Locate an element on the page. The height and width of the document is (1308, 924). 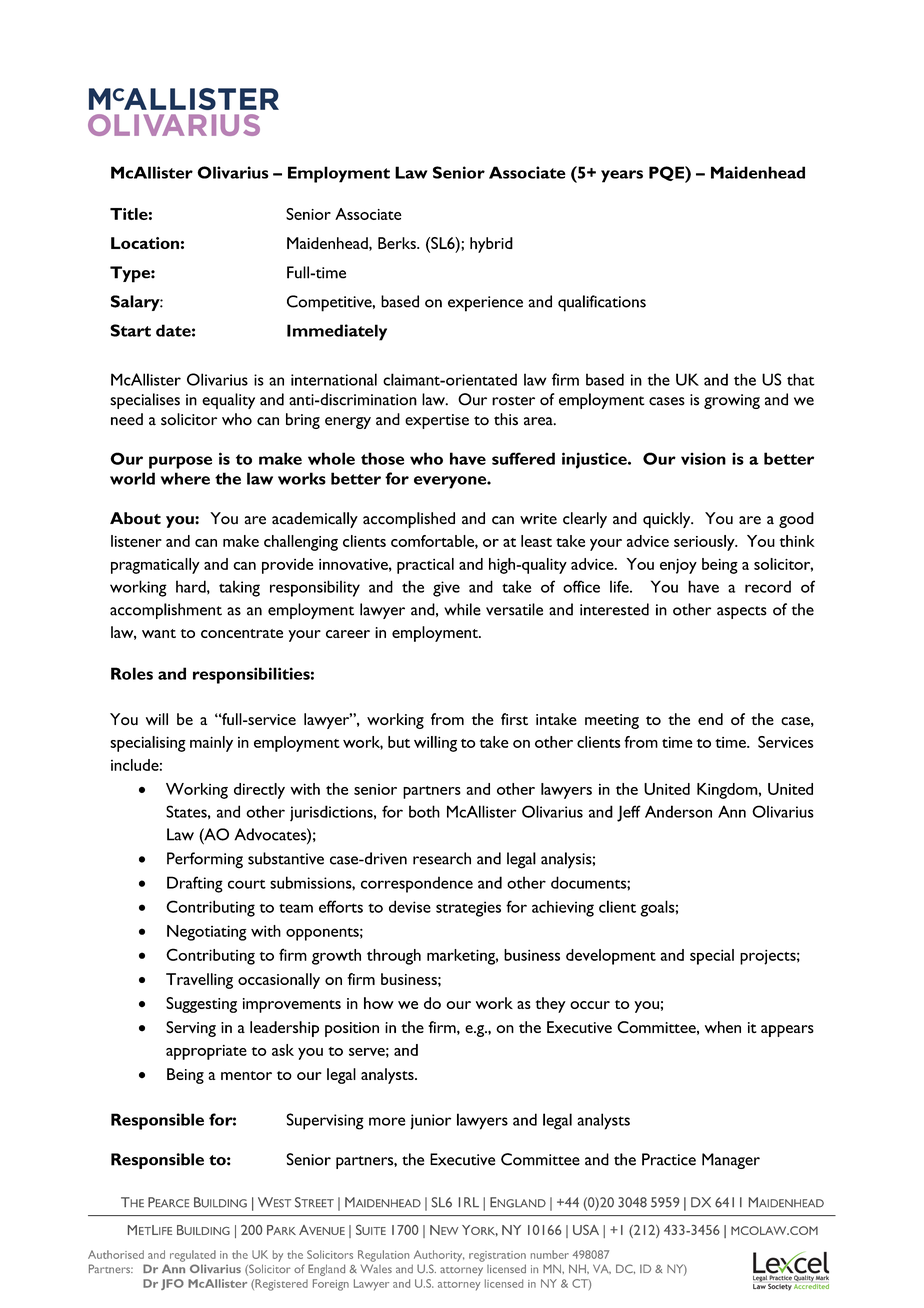
years is located at coordinates (622, 176).
